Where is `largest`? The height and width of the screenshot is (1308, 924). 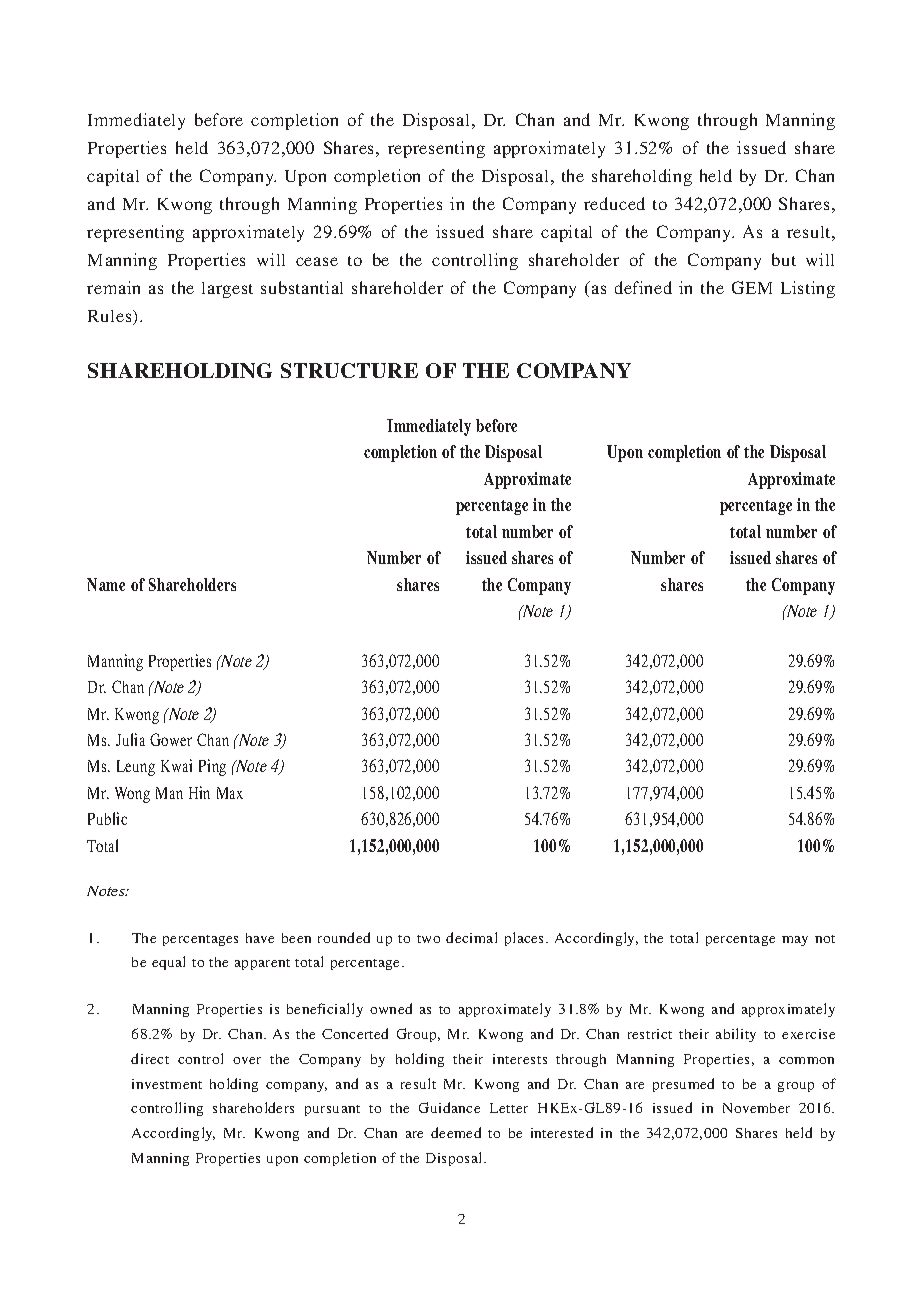
largest is located at coordinates (227, 290).
